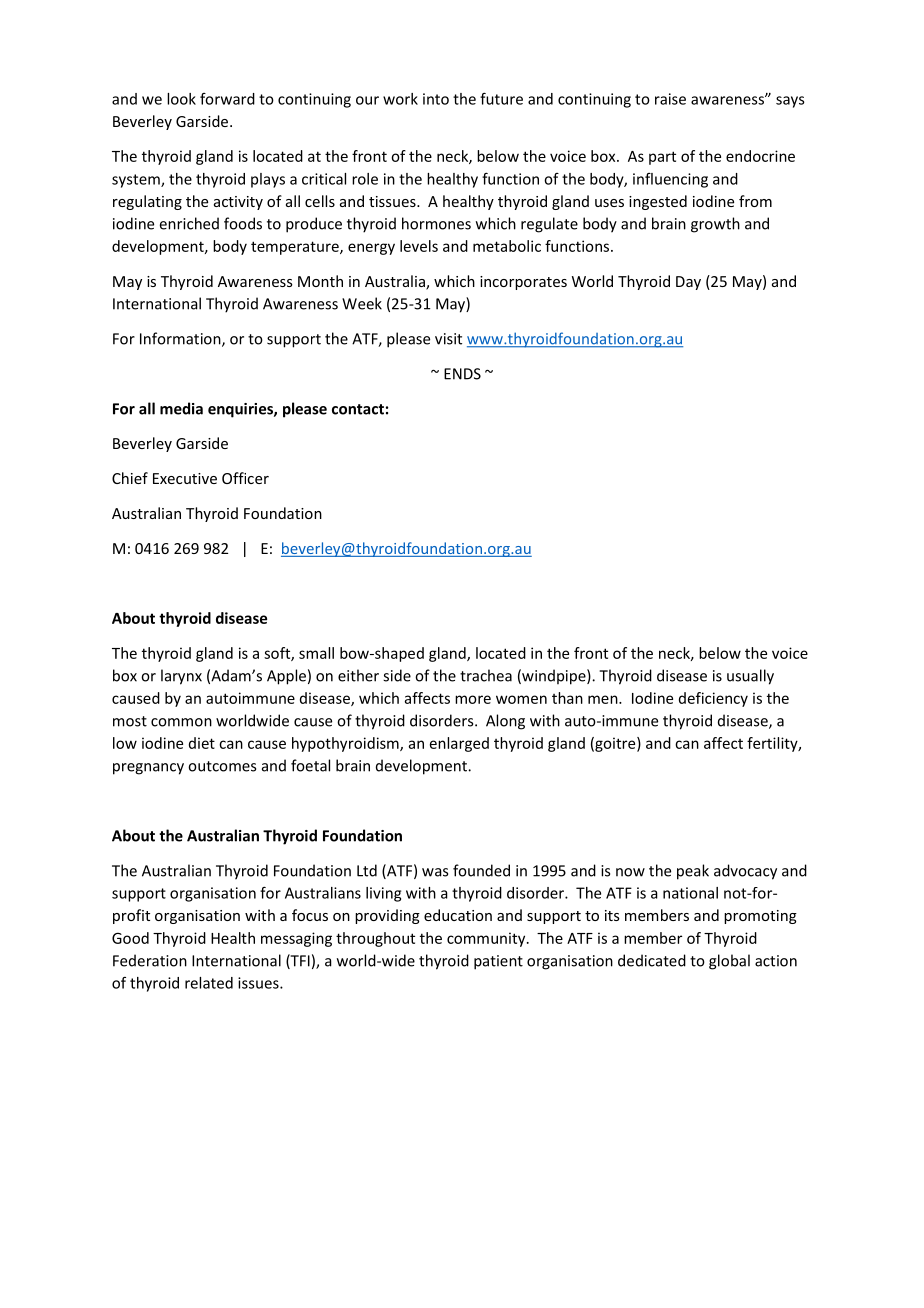 The image size is (924, 1308). I want to click on forward, so click(227, 99).
